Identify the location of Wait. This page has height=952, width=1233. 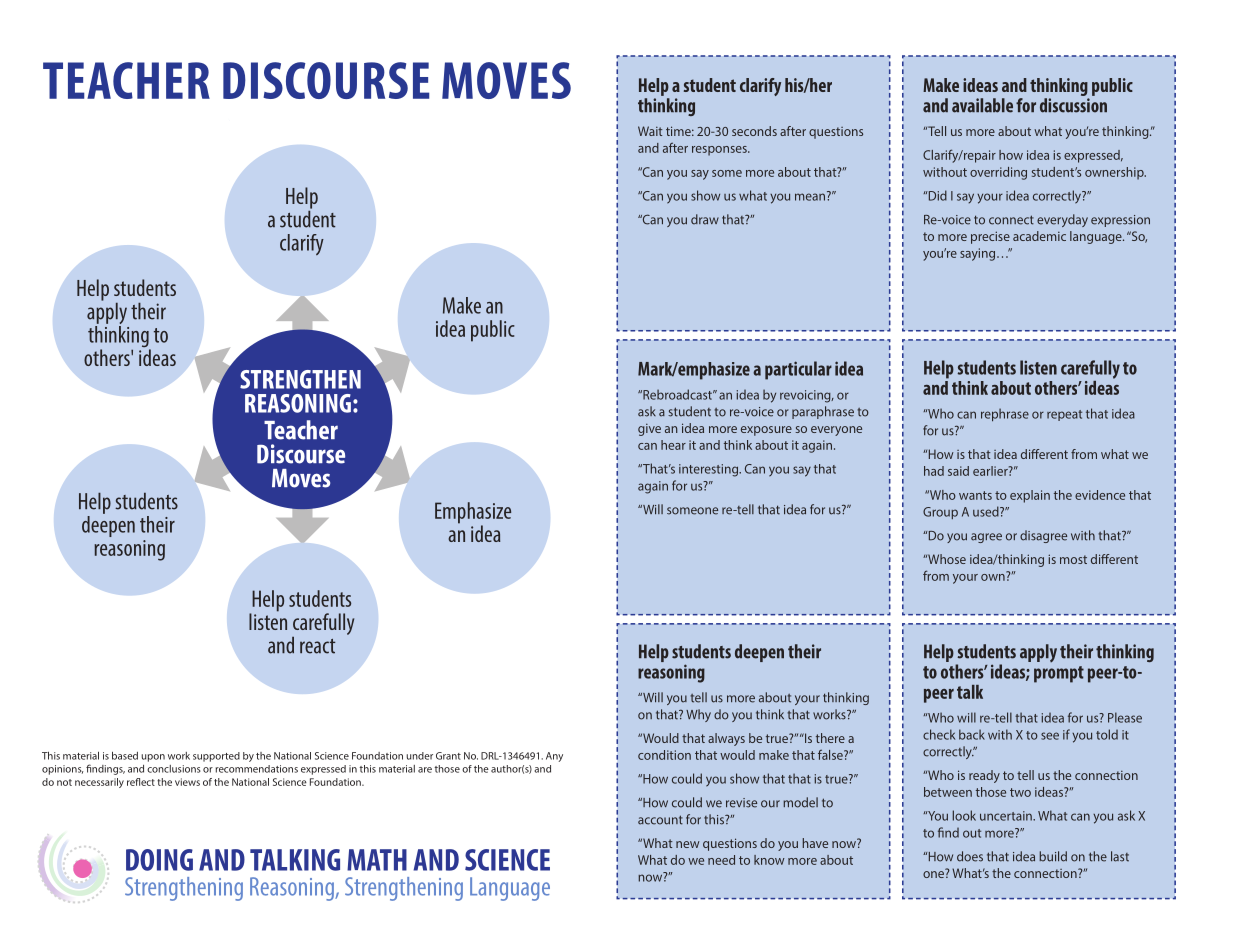
(650, 131).
